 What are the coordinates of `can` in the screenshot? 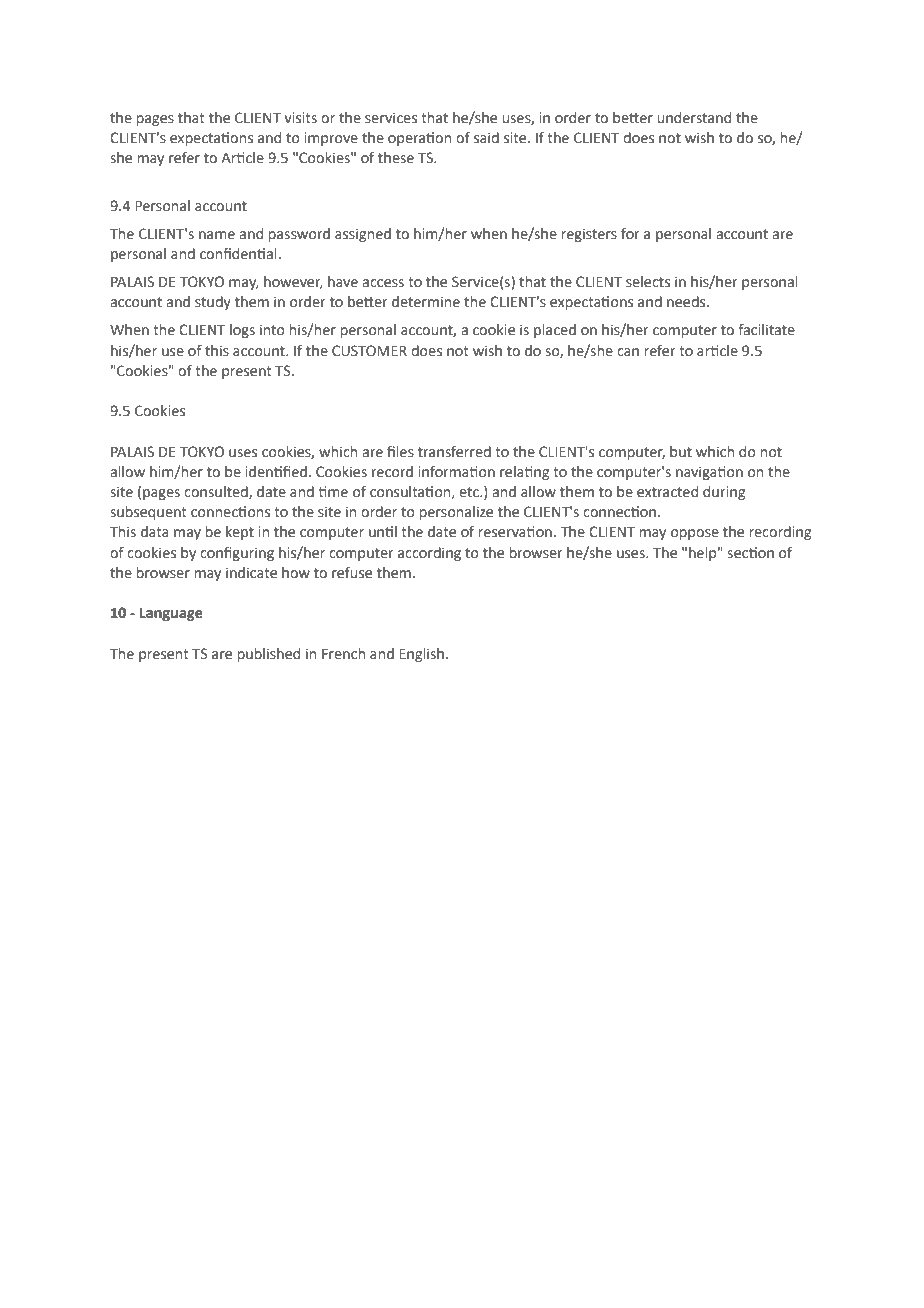 It's located at (628, 352).
